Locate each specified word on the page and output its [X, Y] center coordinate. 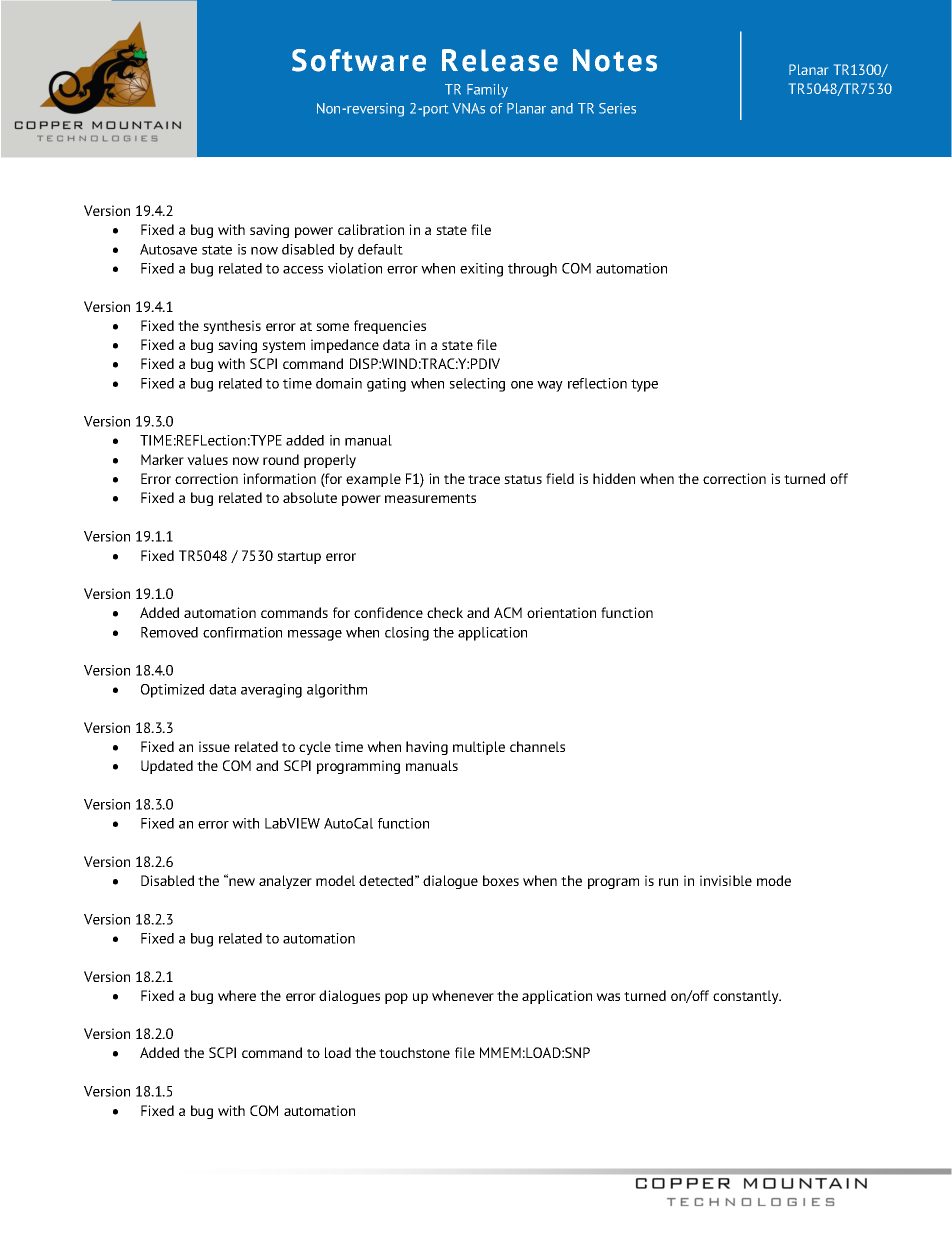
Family [487, 91]
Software [359, 60]
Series [617, 108]
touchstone [414, 1052]
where [237, 995]
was [608, 997]
